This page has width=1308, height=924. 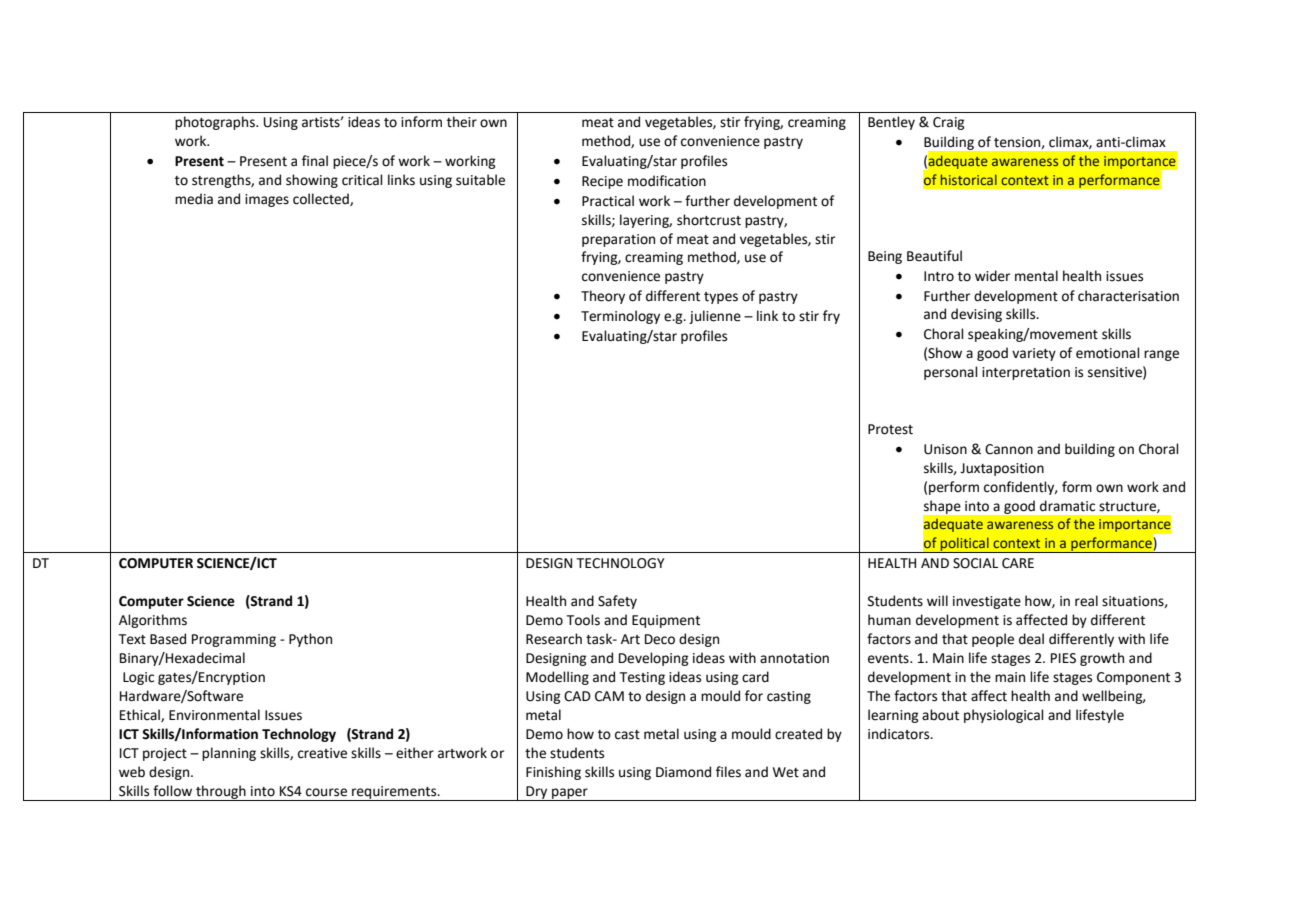 What do you see at coordinates (900, 734) in the page?
I see `indicators` at bounding box center [900, 734].
